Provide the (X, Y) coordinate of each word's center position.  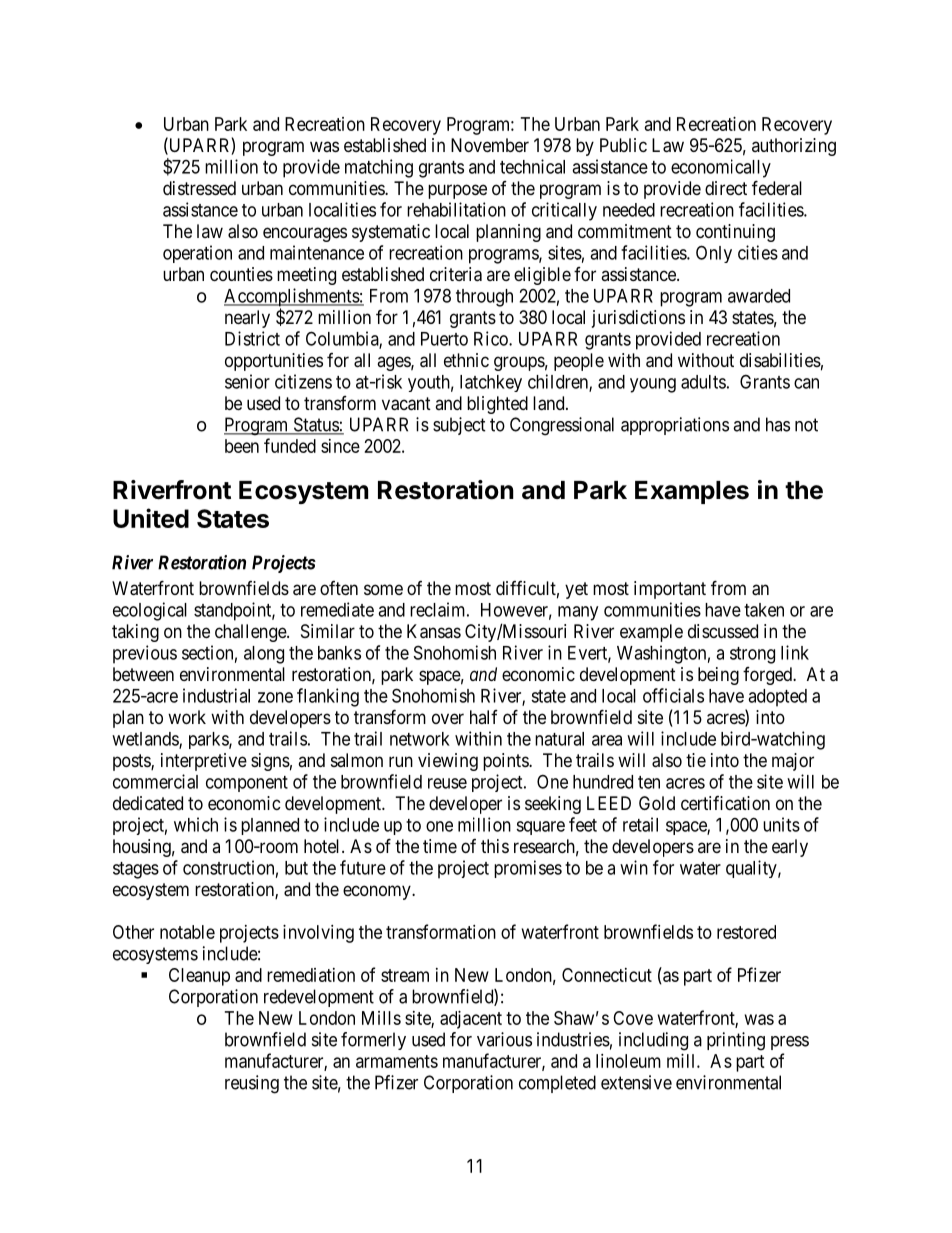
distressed (199, 188)
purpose (457, 191)
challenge (251, 633)
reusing (252, 1084)
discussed (723, 631)
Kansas (434, 631)
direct (726, 188)
